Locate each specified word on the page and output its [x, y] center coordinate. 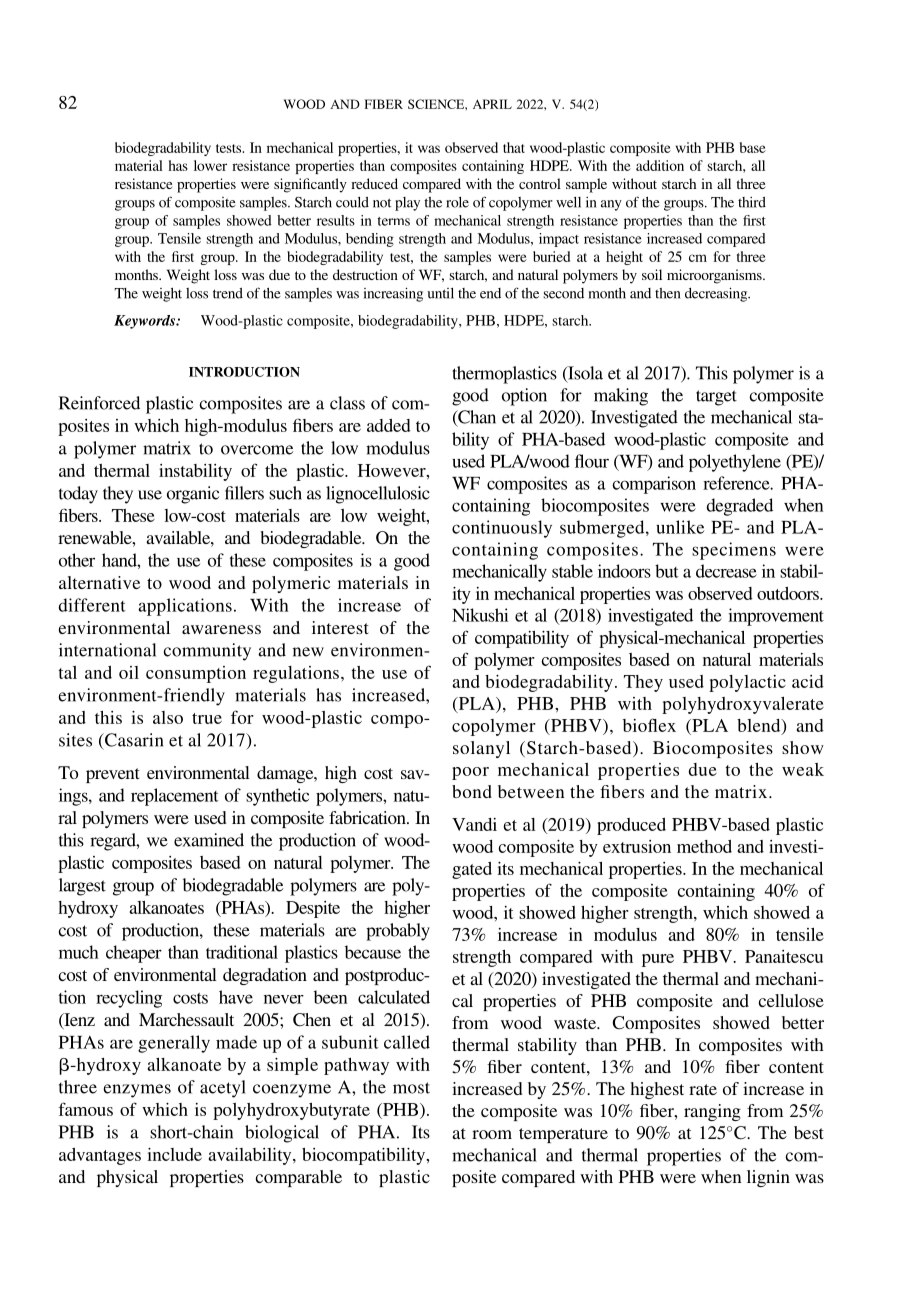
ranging [712, 1112]
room [492, 1134]
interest [340, 627]
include [174, 1154]
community [207, 652]
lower [210, 165]
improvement [776, 617]
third [752, 202]
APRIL [492, 104]
